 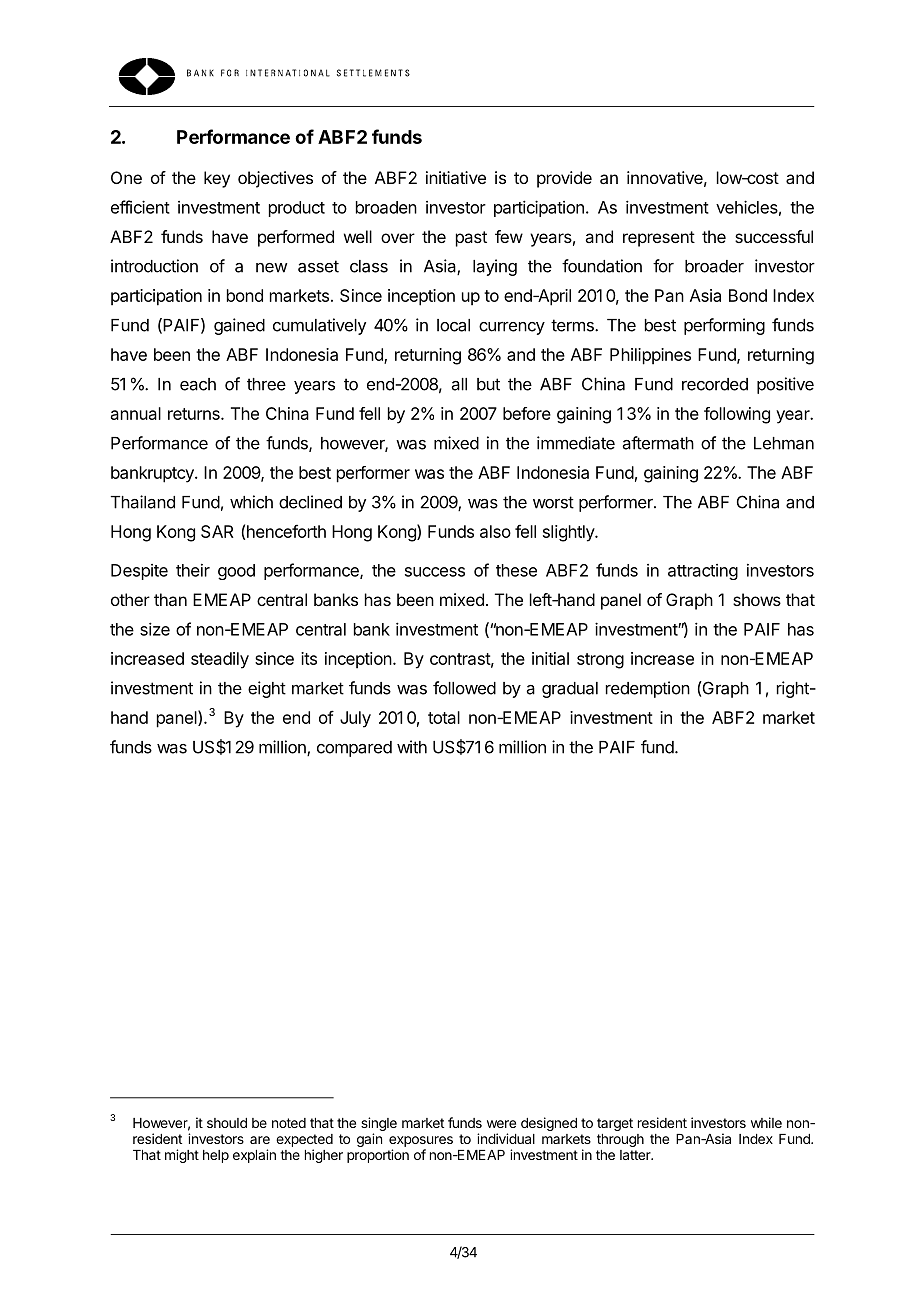 I want to click on redemption, so click(x=648, y=689).
